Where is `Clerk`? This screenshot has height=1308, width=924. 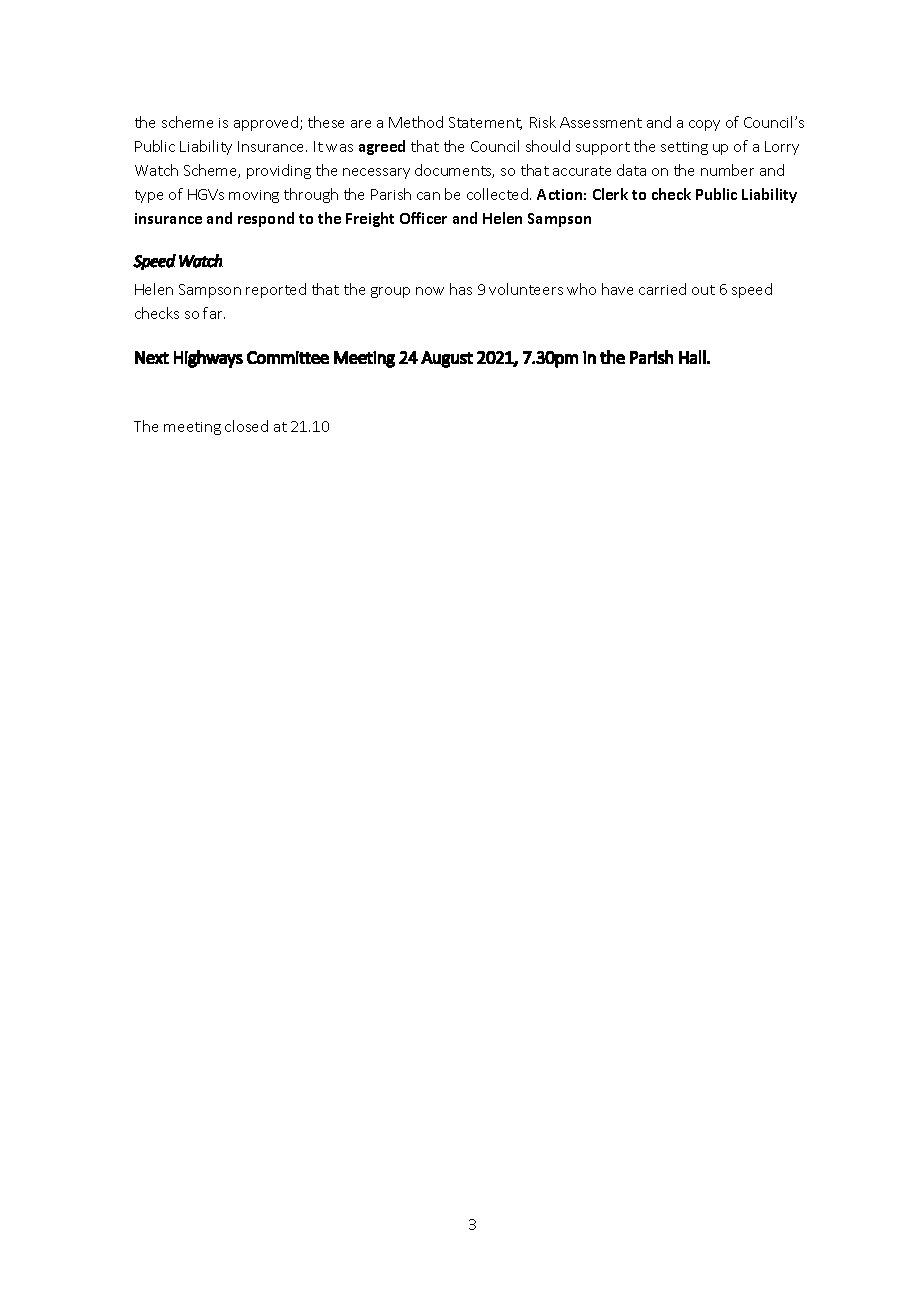
Clerk is located at coordinates (610, 194).
